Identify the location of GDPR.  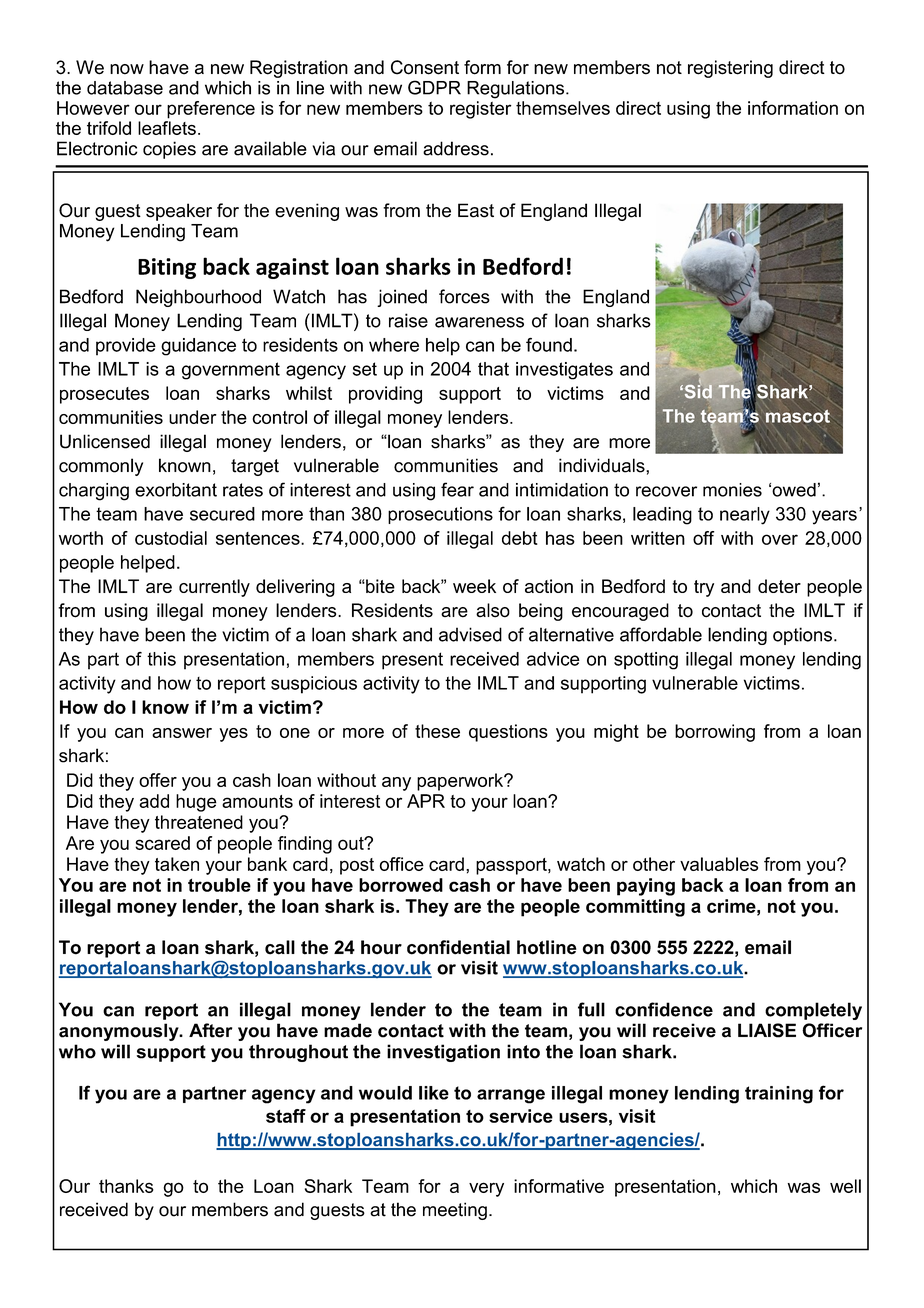
(434, 87).
